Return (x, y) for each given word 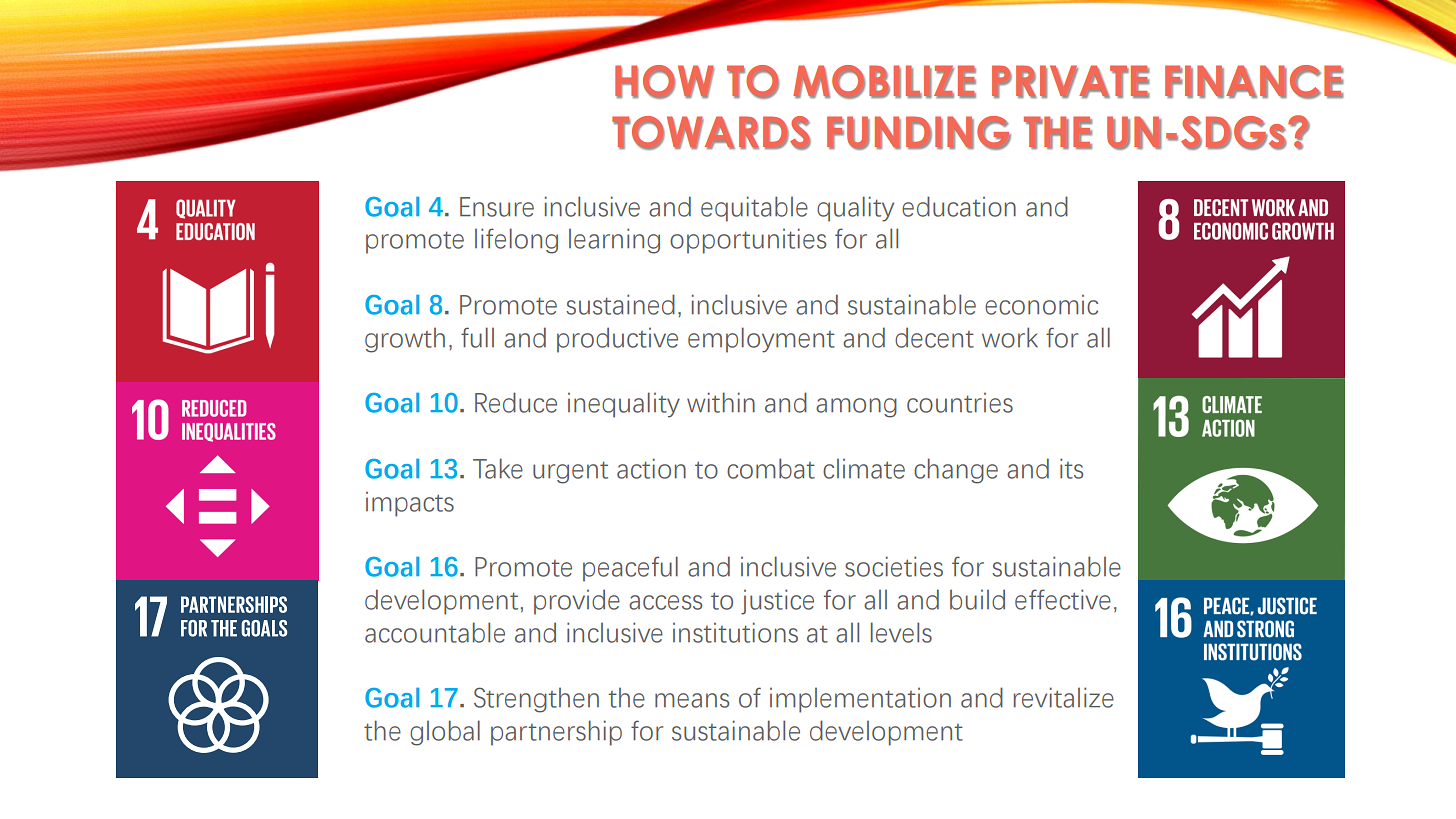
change (956, 471)
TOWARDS (711, 133)
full (477, 337)
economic (1041, 305)
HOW (664, 82)
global (445, 733)
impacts (410, 504)
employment (761, 340)
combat (771, 468)
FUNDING (919, 133)
